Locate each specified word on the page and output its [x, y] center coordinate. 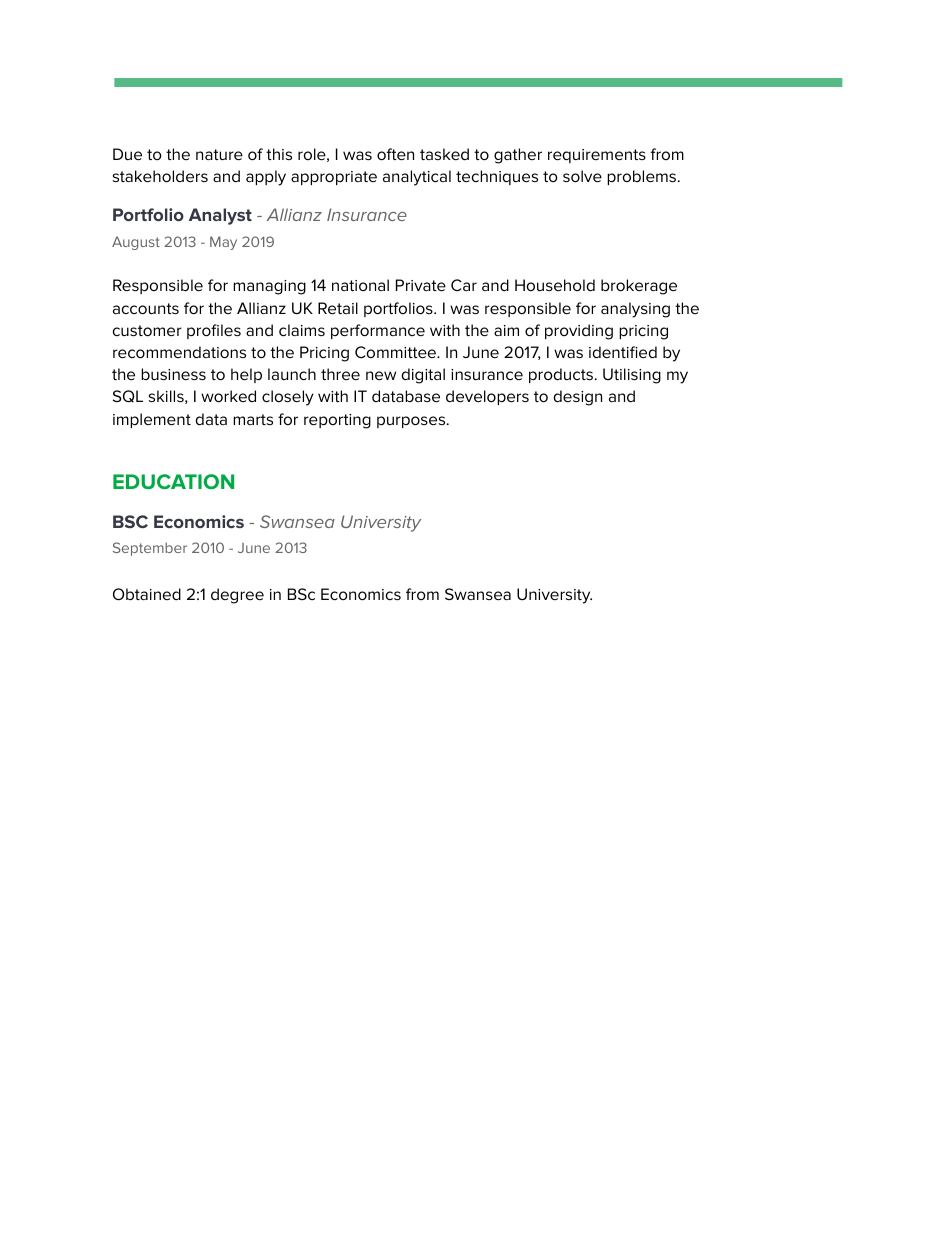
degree [237, 596]
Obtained [147, 594]
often [395, 154]
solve [582, 176]
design [578, 398]
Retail [338, 308]
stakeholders [160, 176]
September [150, 549]
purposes [412, 422]
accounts [146, 308]
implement [152, 420]
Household [555, 285]
